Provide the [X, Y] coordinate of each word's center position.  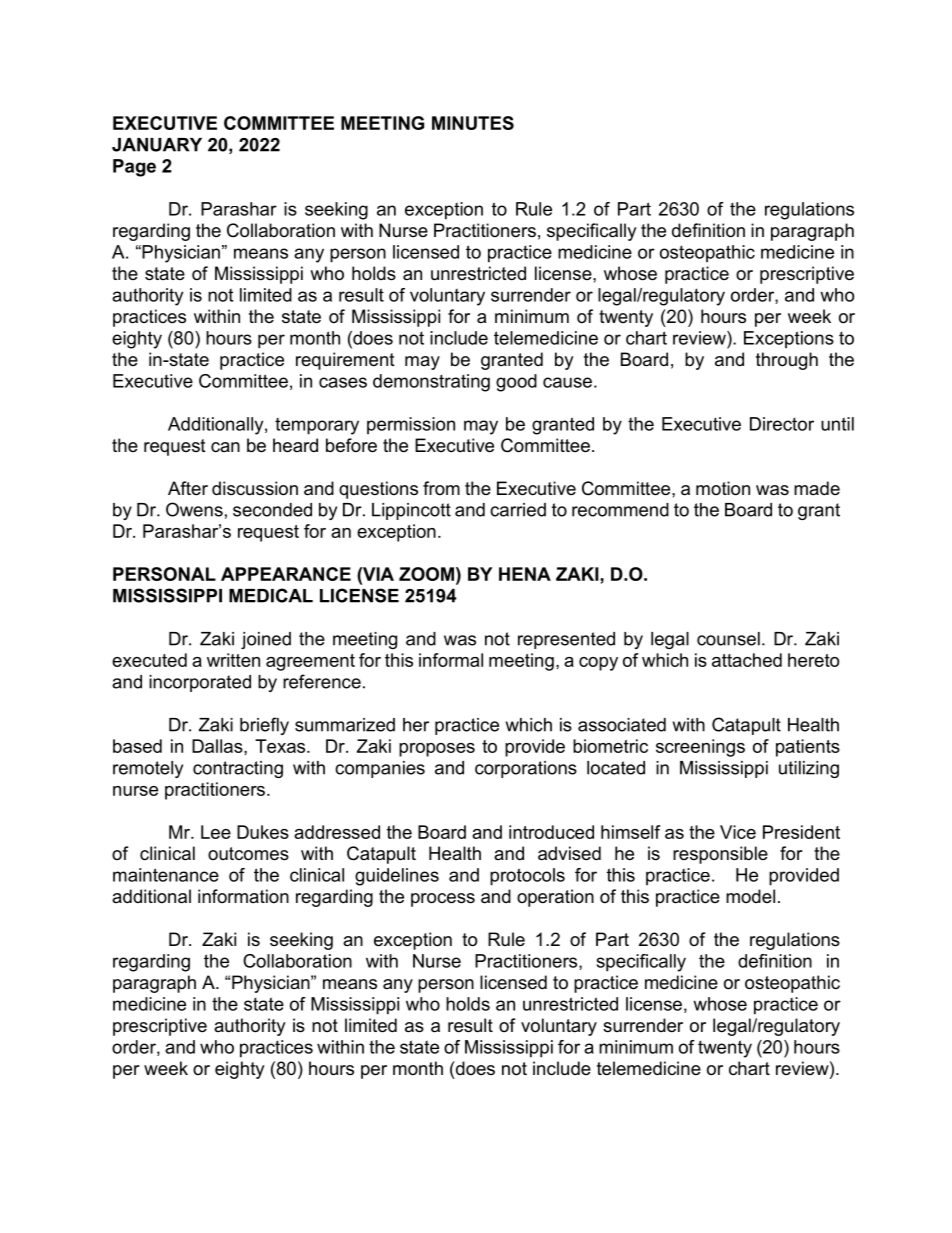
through [787, 361]
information [243, 896]
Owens [194, 509]
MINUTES [473, 123]
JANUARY [157, 145]
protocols [527, 877]
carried [518, 510]
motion [723, 488]
